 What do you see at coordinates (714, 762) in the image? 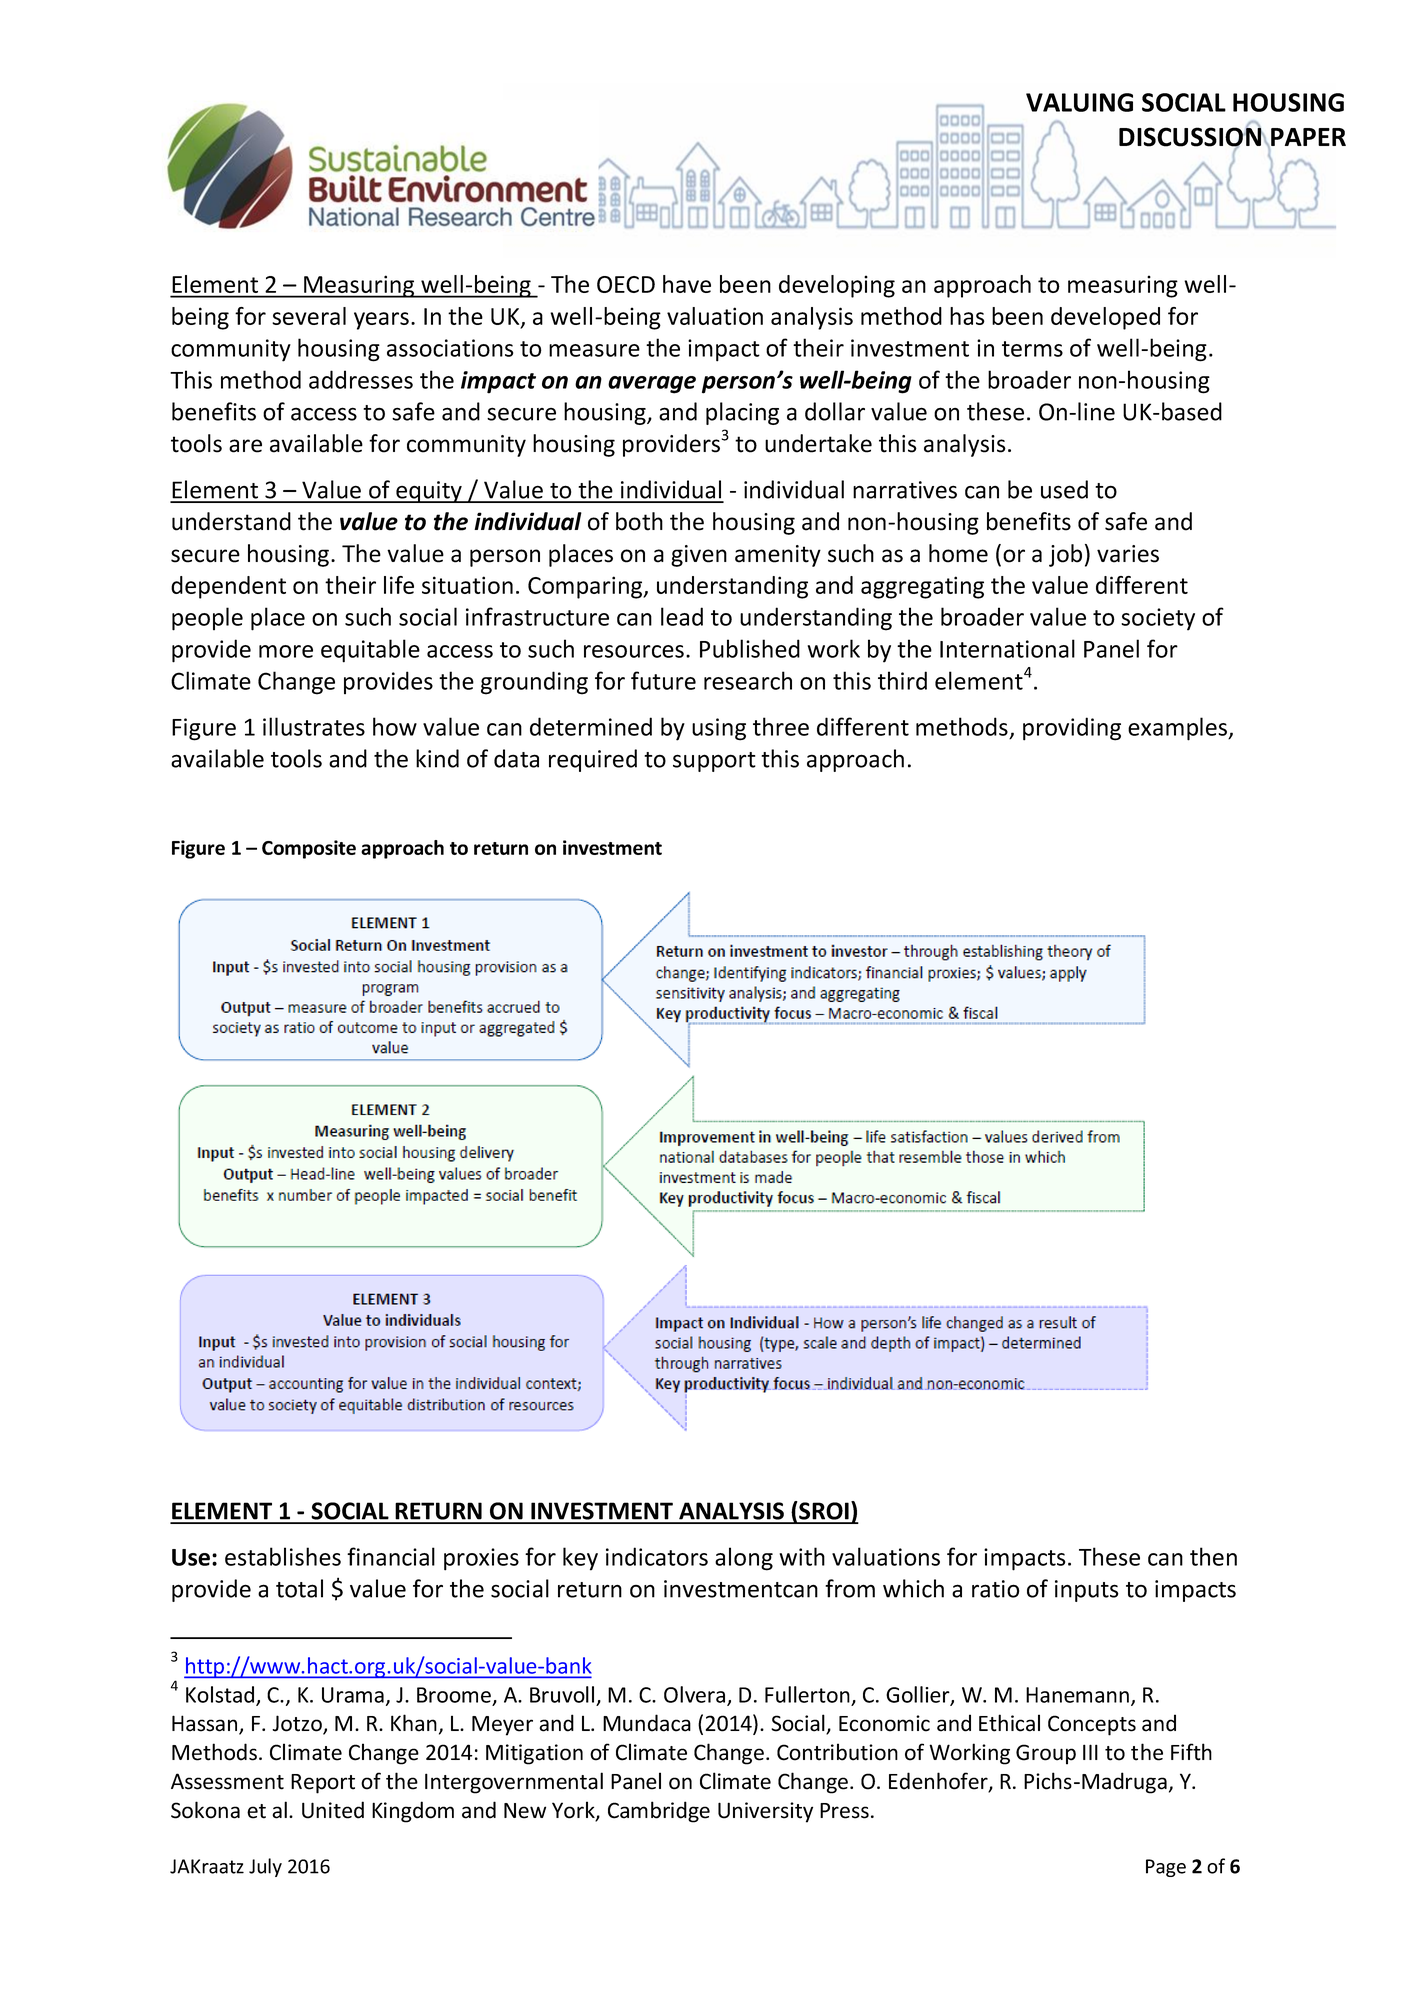
I see `support` at bounding box center [714, 762].
